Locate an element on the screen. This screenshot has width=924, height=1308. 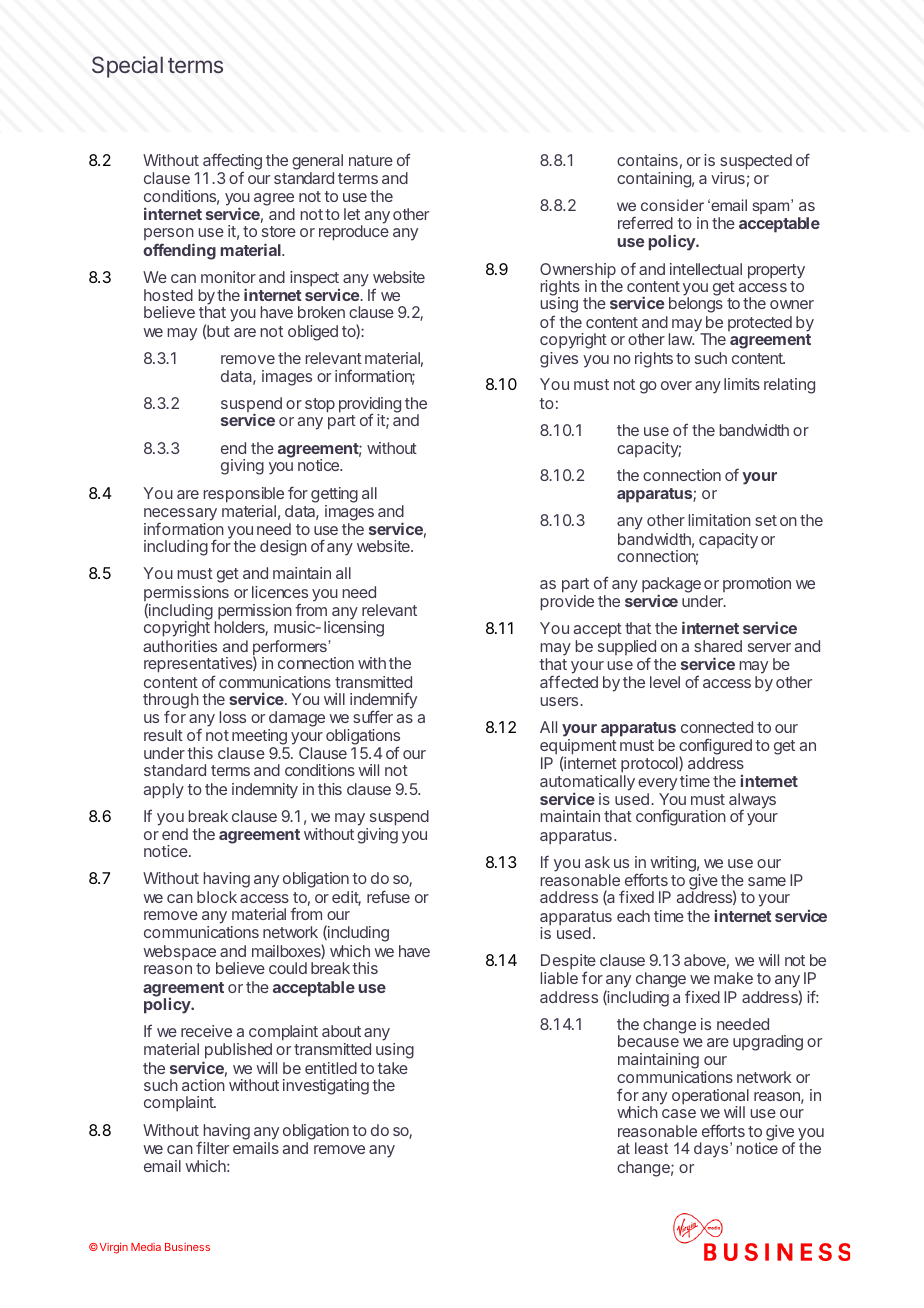
take is located at coordinates (392, 1068).
